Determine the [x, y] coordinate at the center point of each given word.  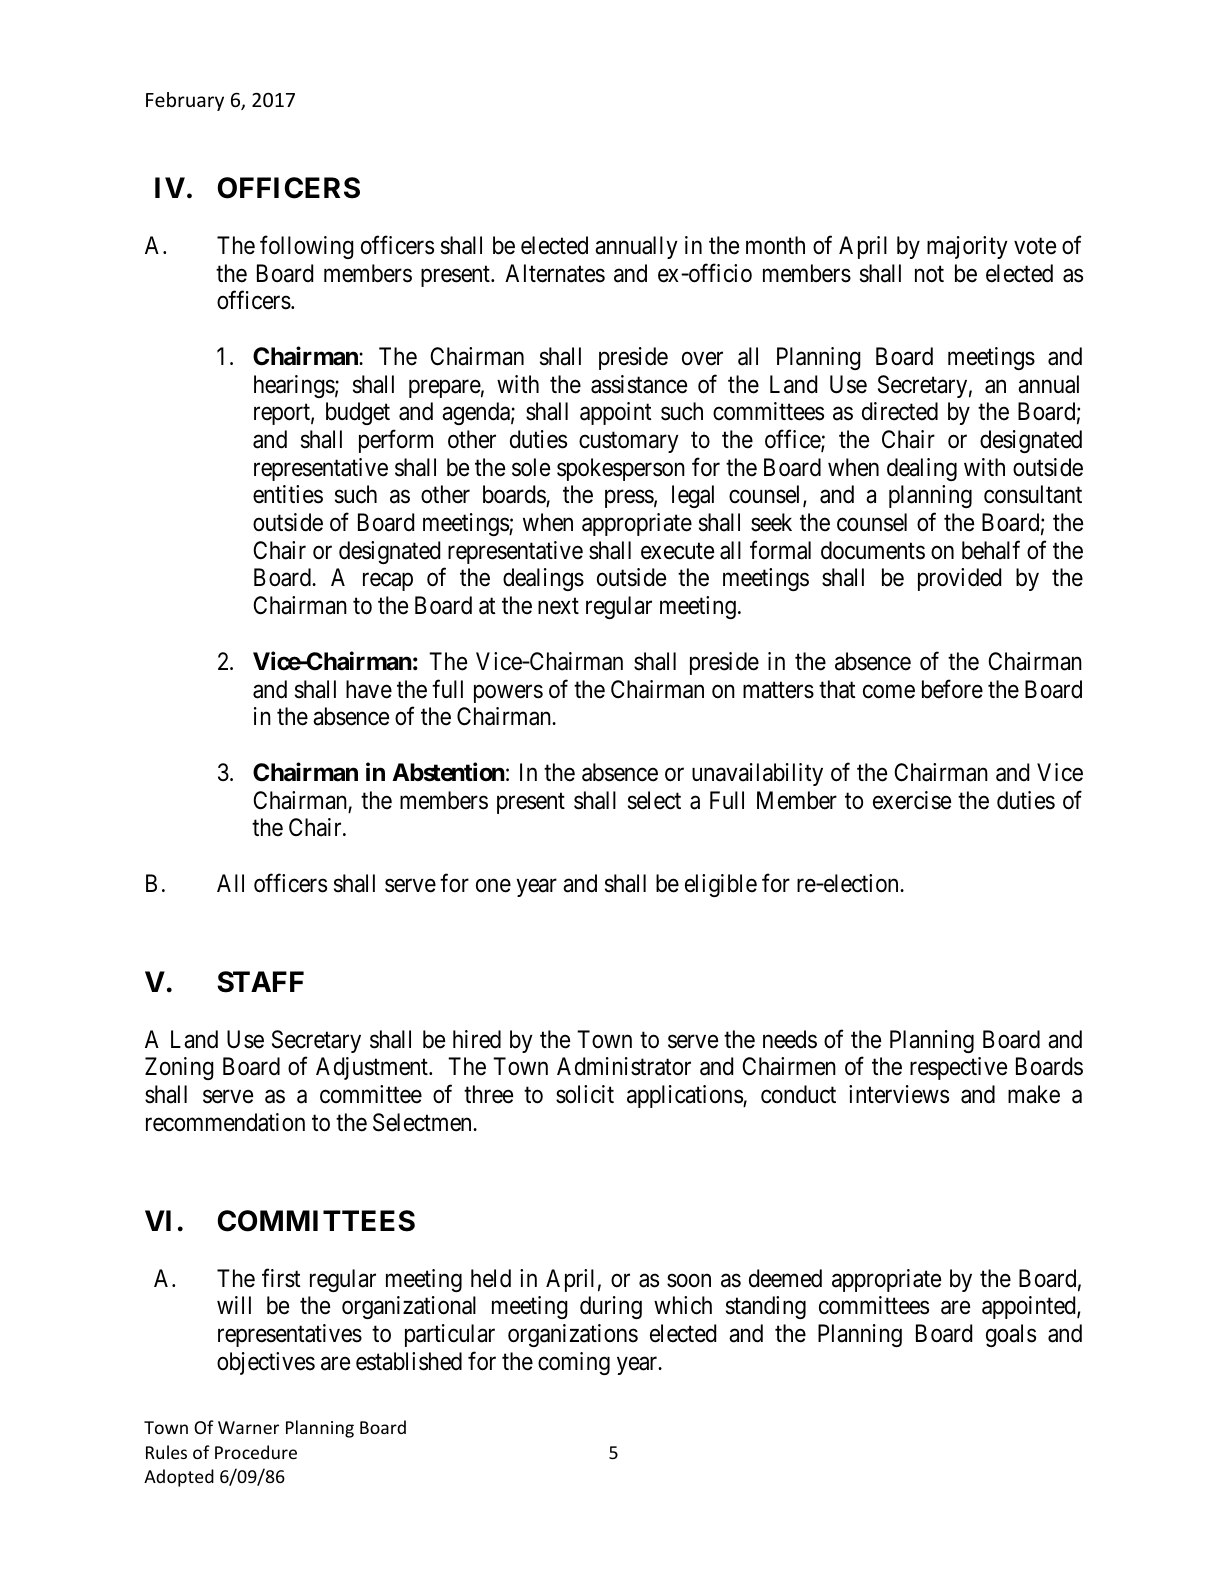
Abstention [448, 772]
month [775, 245]
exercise [912, 800]
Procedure [256, 1452]
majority [967, 247]
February [185, 101]
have [369, 689]
